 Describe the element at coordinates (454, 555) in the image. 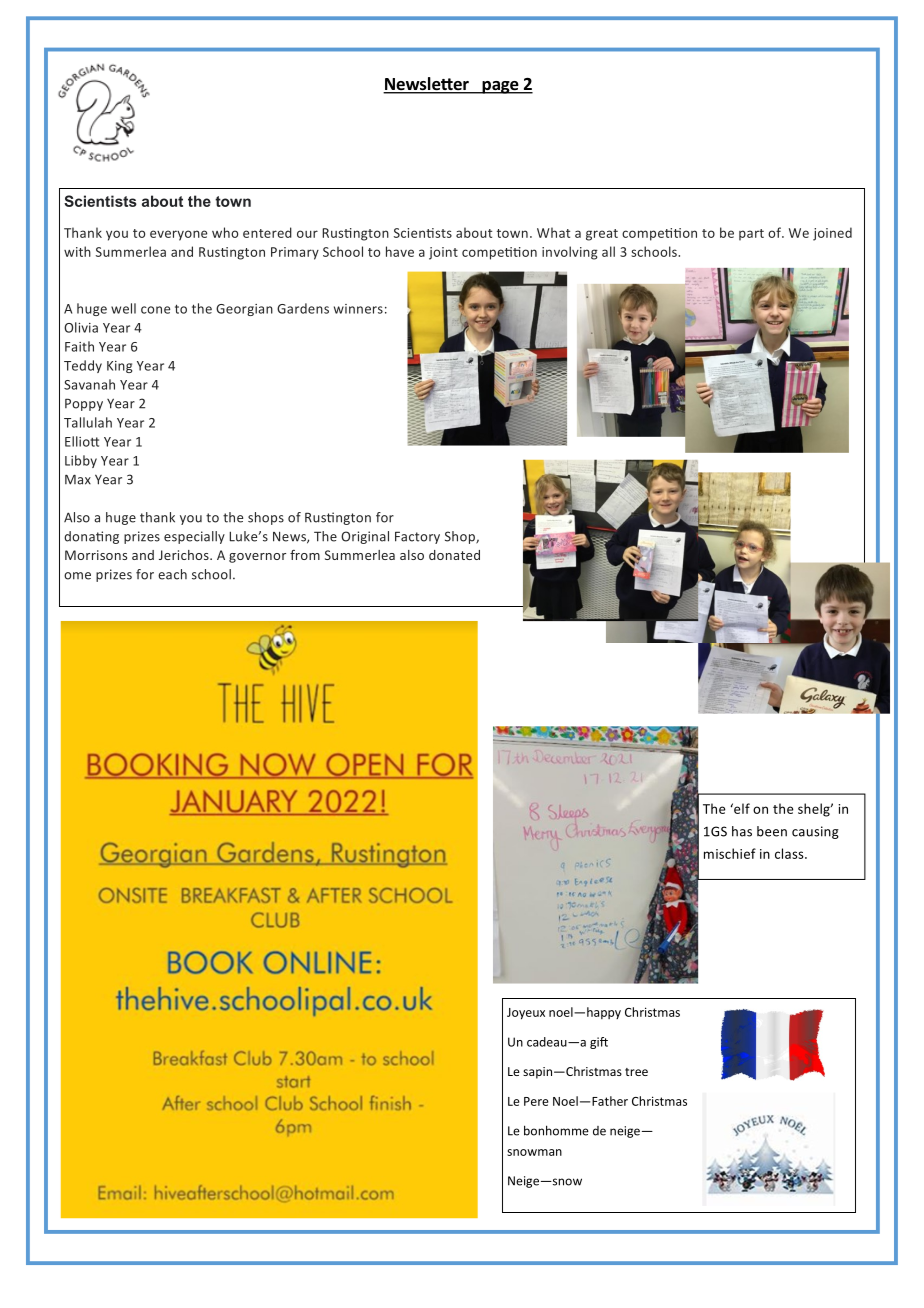

I see `donated` at that location.
